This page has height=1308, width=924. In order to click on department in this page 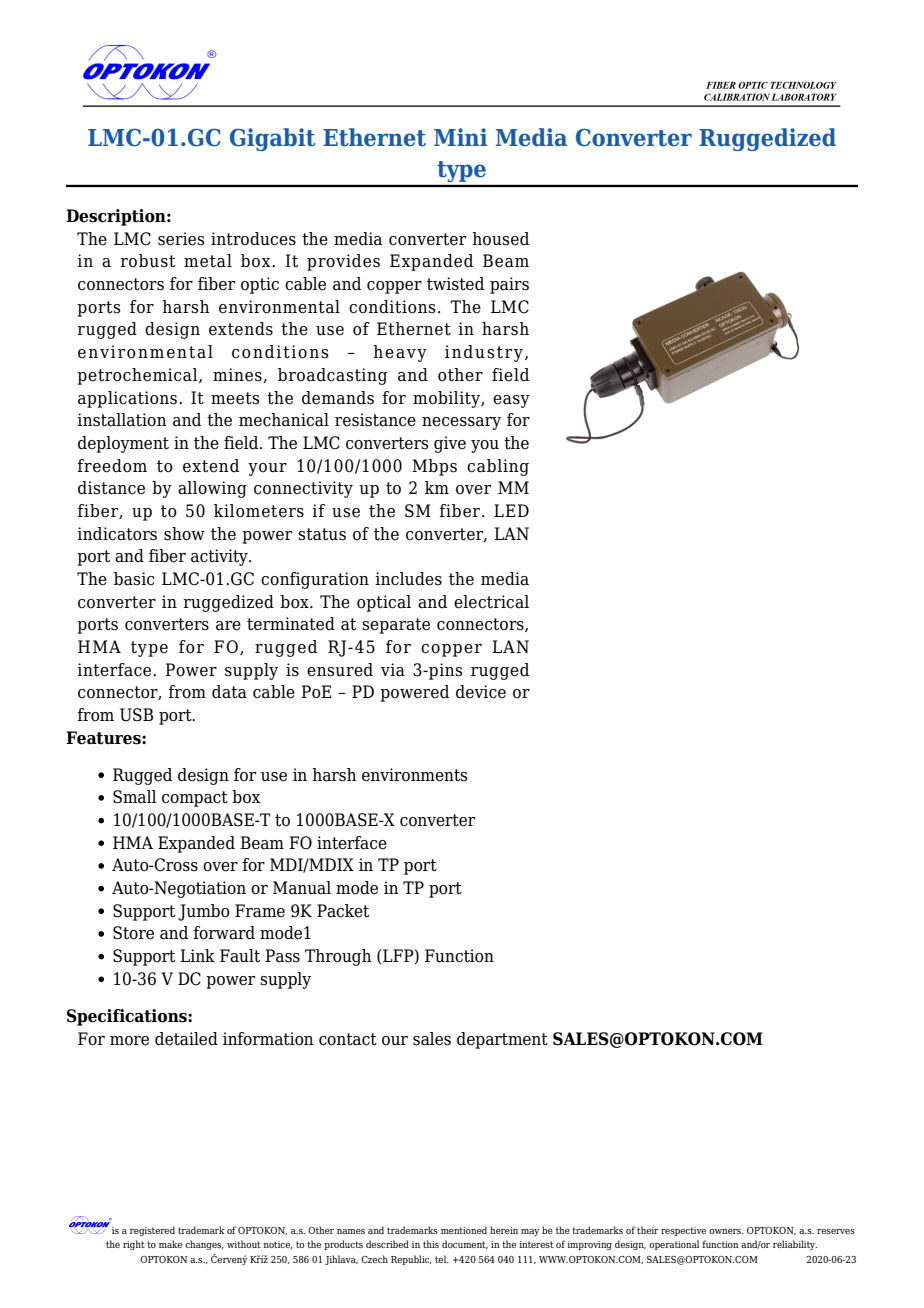, I will do `click(502, 1040)`.
